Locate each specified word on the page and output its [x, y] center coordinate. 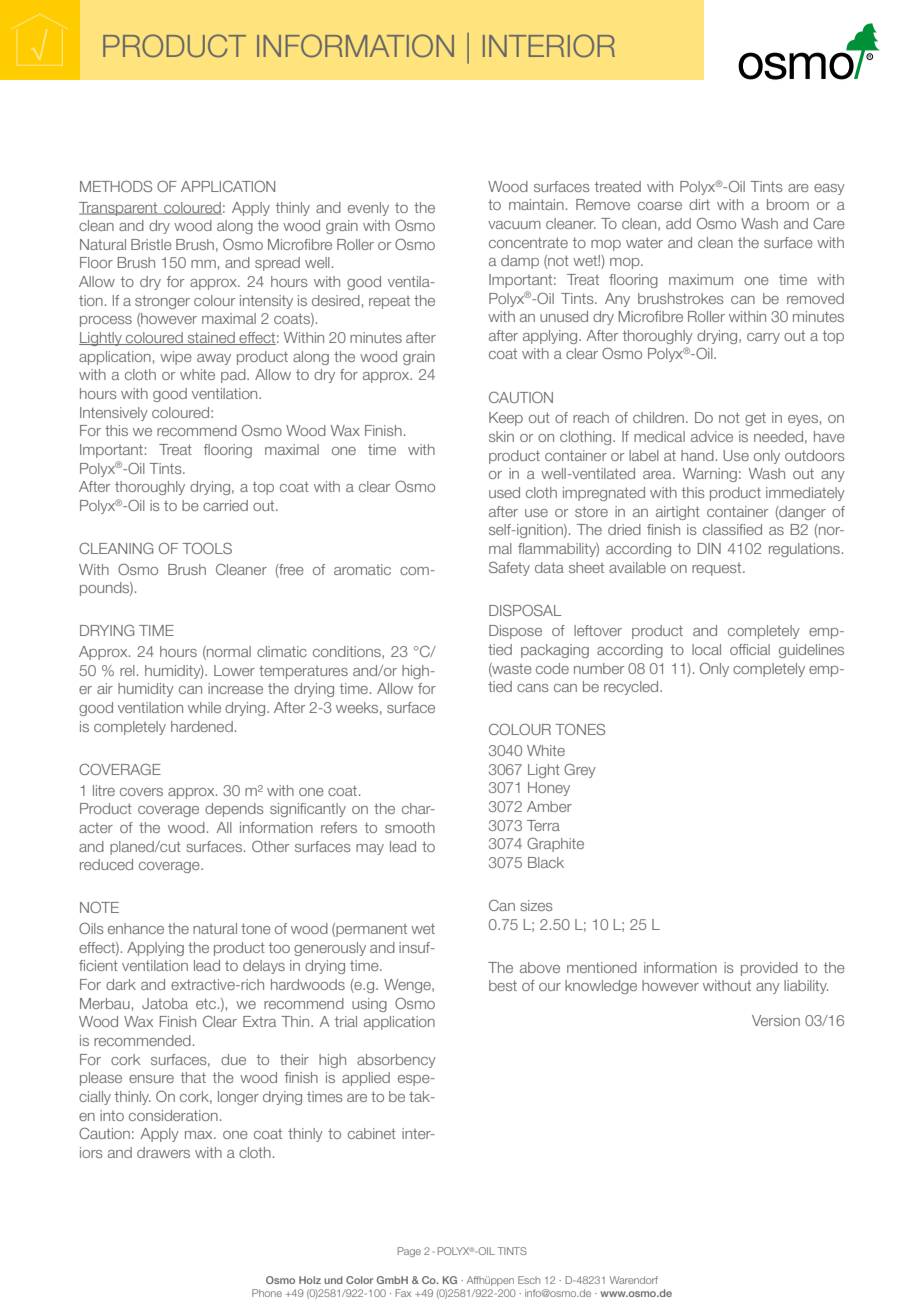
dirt [699, 204]
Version [776, 1020]
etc [207, 1003]
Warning [710, 475]
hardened [202, 726]
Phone [267, 1293]
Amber [549, 806]
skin [501, 436]
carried [225, 505]
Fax [403, 1293]
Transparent [119, 209]
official [750, 649]
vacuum [514, 225]
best [503, 985]
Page [409, 1252]
